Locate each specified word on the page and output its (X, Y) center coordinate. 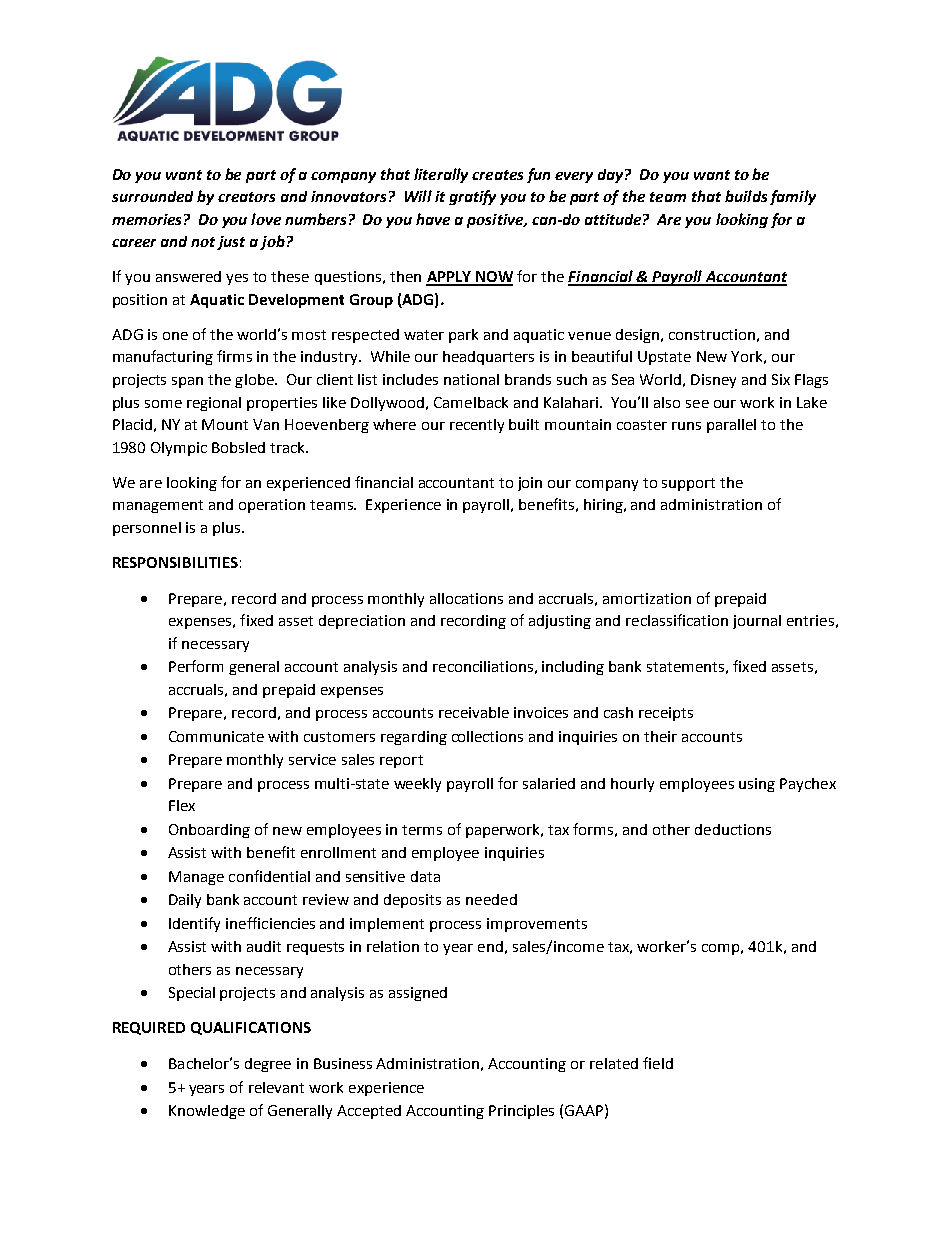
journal (757, 622)
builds (746, 196)
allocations (466, 598)
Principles (521, 1112)
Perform (196, 666)
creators (246, 197)
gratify (472, 197)
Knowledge (207, 1112)
